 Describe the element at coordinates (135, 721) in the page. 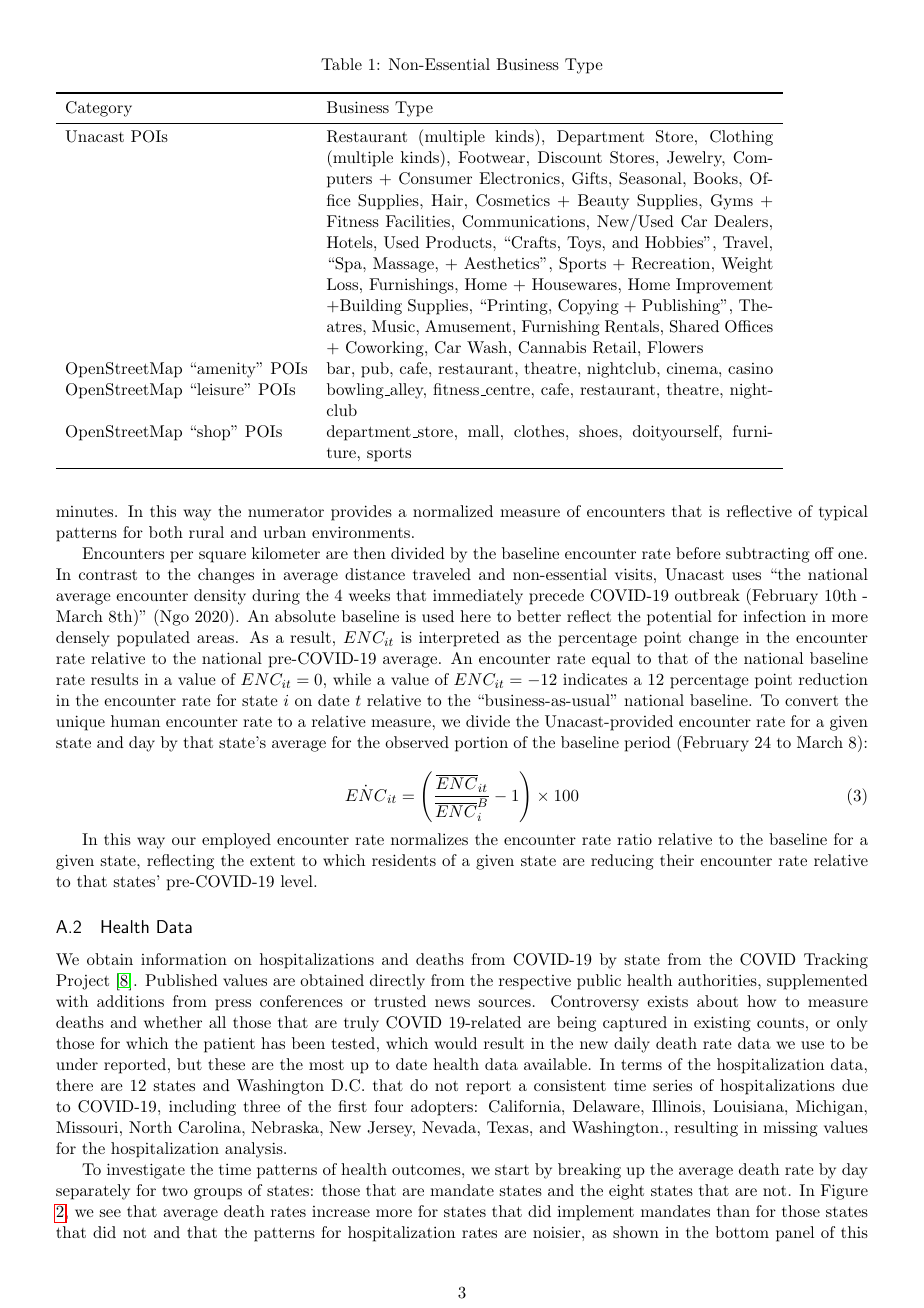

I see `human` at that location.
